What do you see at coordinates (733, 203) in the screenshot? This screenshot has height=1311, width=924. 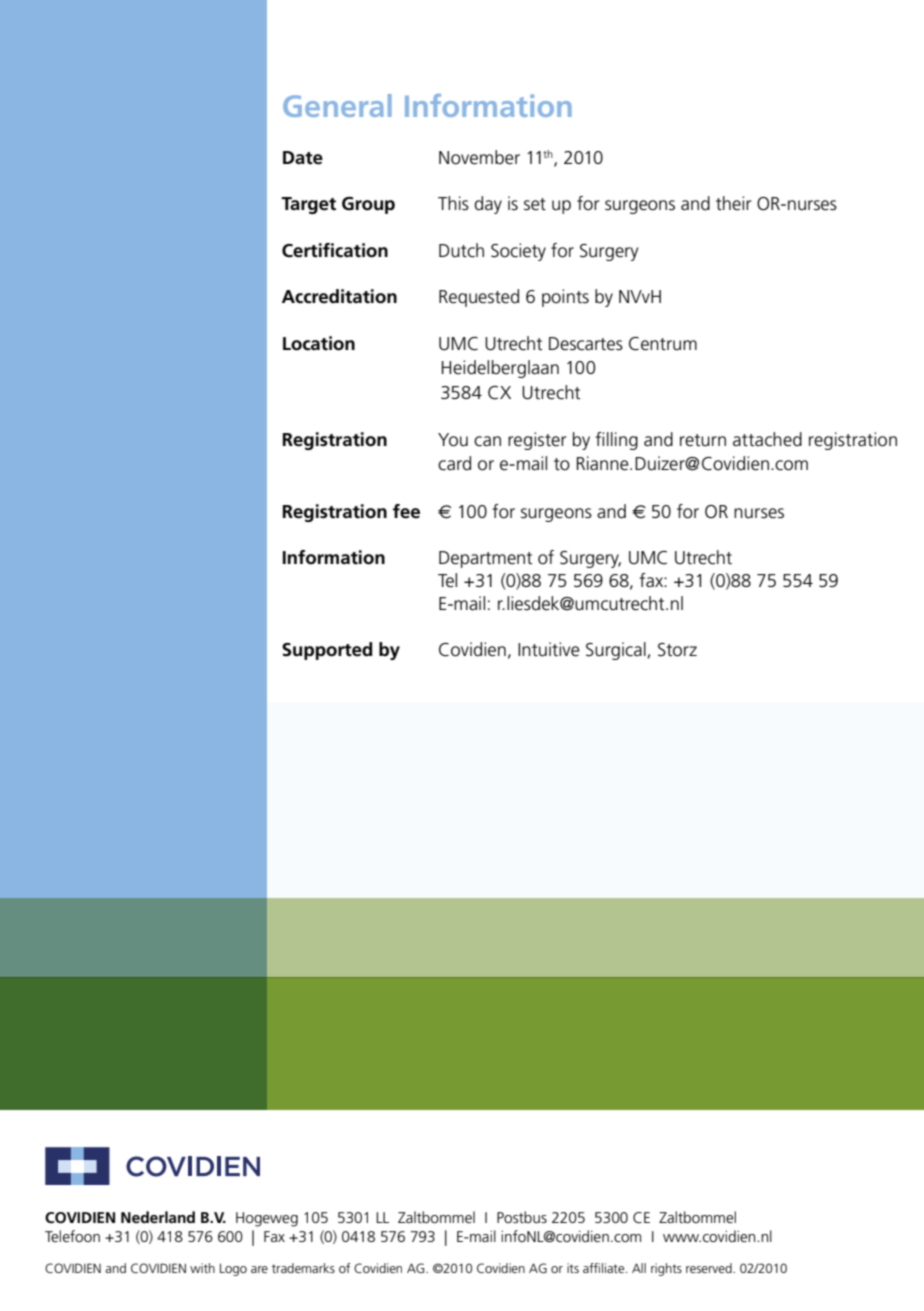 I see `their` at bounding box center [733, 203].
